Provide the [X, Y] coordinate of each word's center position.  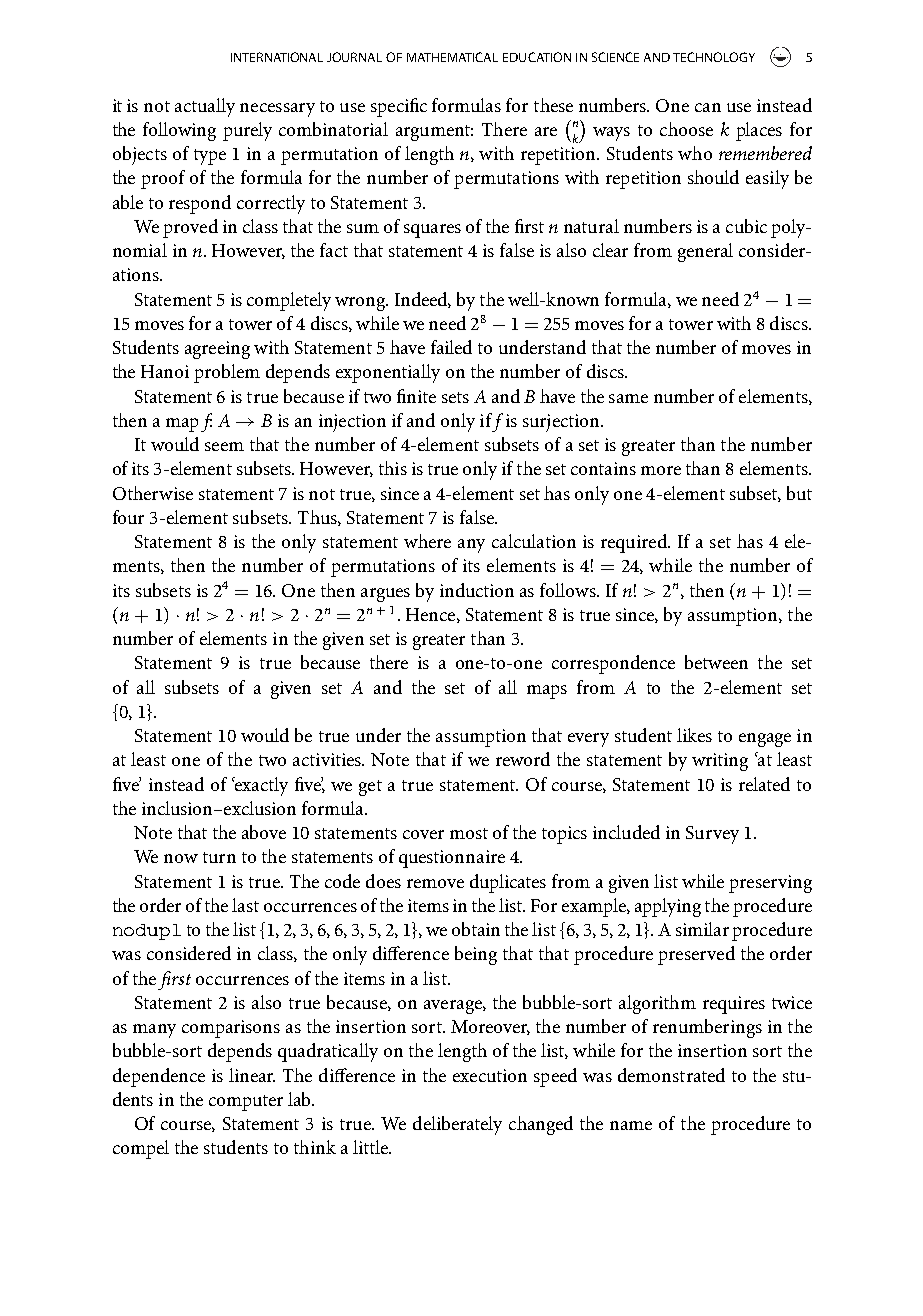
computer [246, 1103]
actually [205, 107]
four [128, 517]
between [716, 662]
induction [477, 590]
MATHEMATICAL [452, 57]
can [708, 107]
